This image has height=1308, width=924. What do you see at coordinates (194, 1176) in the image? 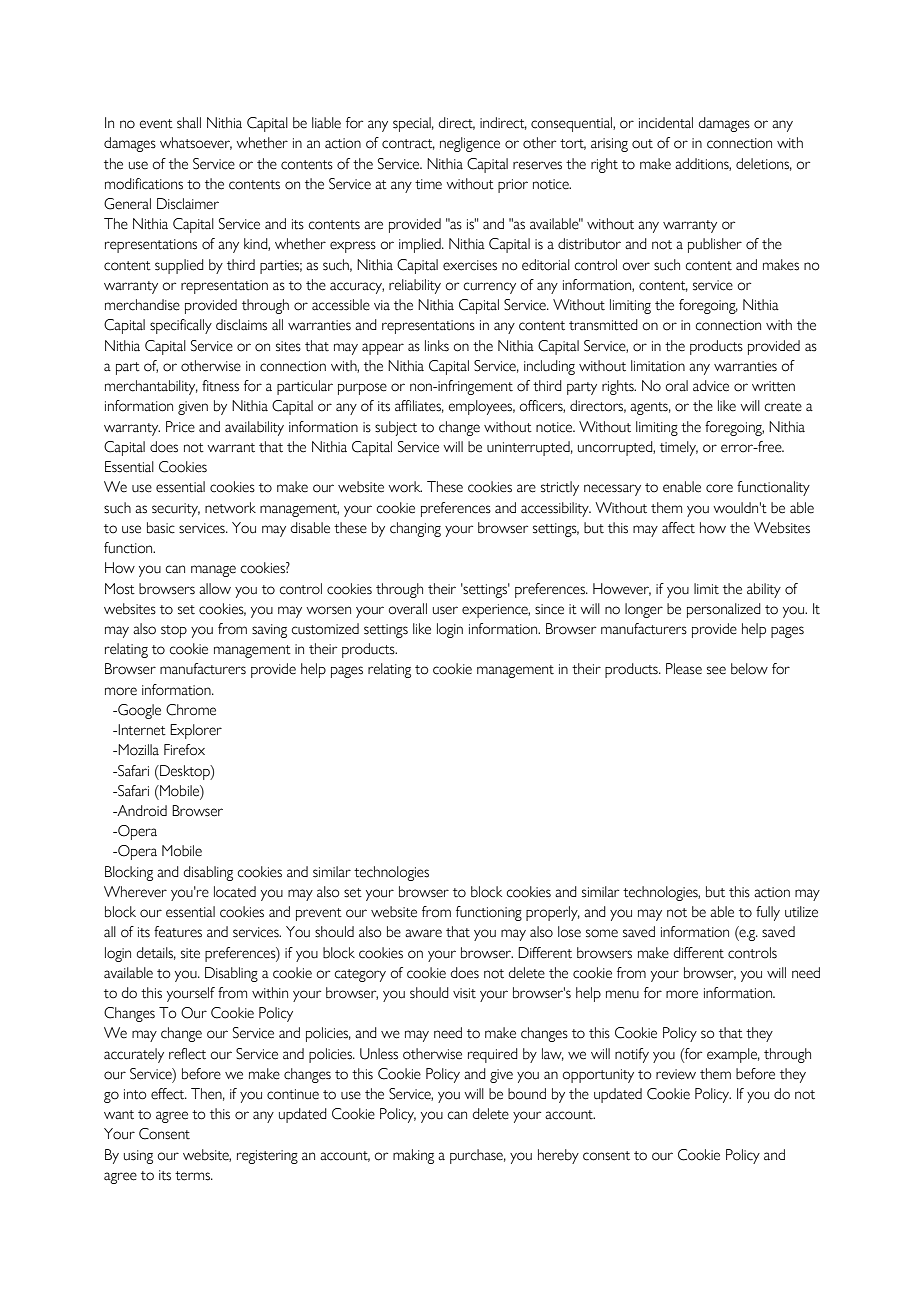
I see `terms` at bounding box center [194, 1176].
